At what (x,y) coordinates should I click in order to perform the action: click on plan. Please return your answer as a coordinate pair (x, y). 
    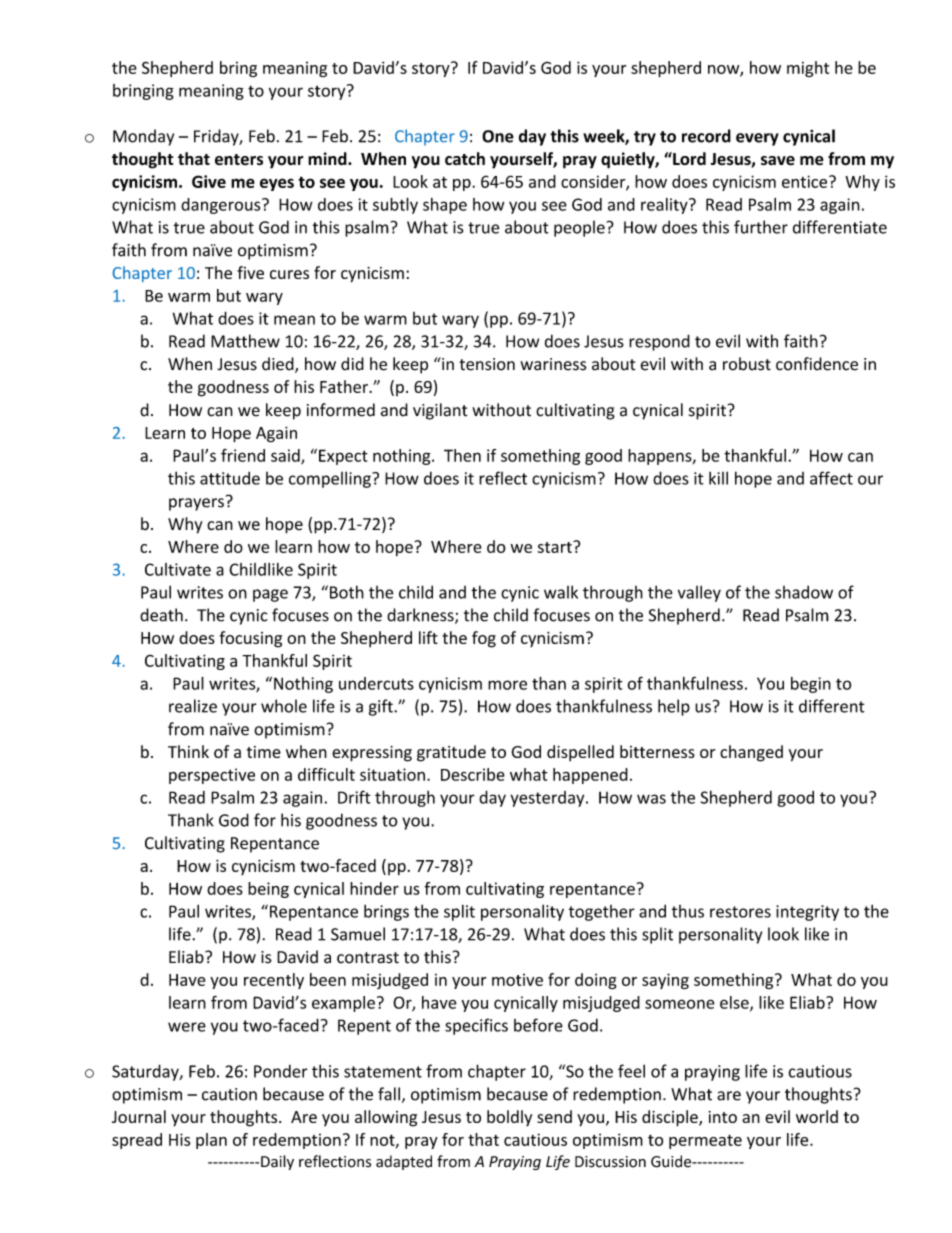
    Looking at the image, I should click on (211, 1141).
